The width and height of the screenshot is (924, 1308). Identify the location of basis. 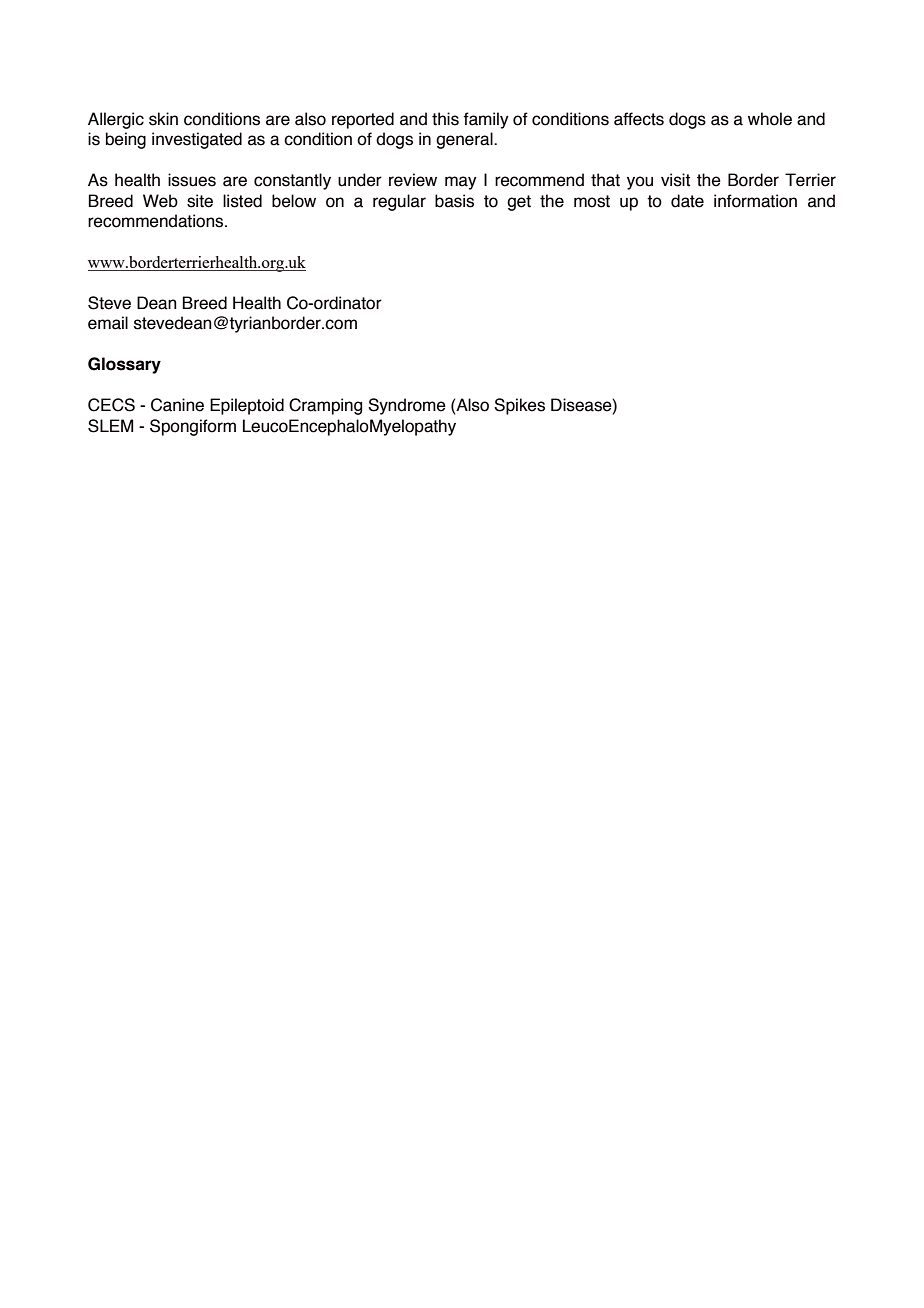
(454, 201).
